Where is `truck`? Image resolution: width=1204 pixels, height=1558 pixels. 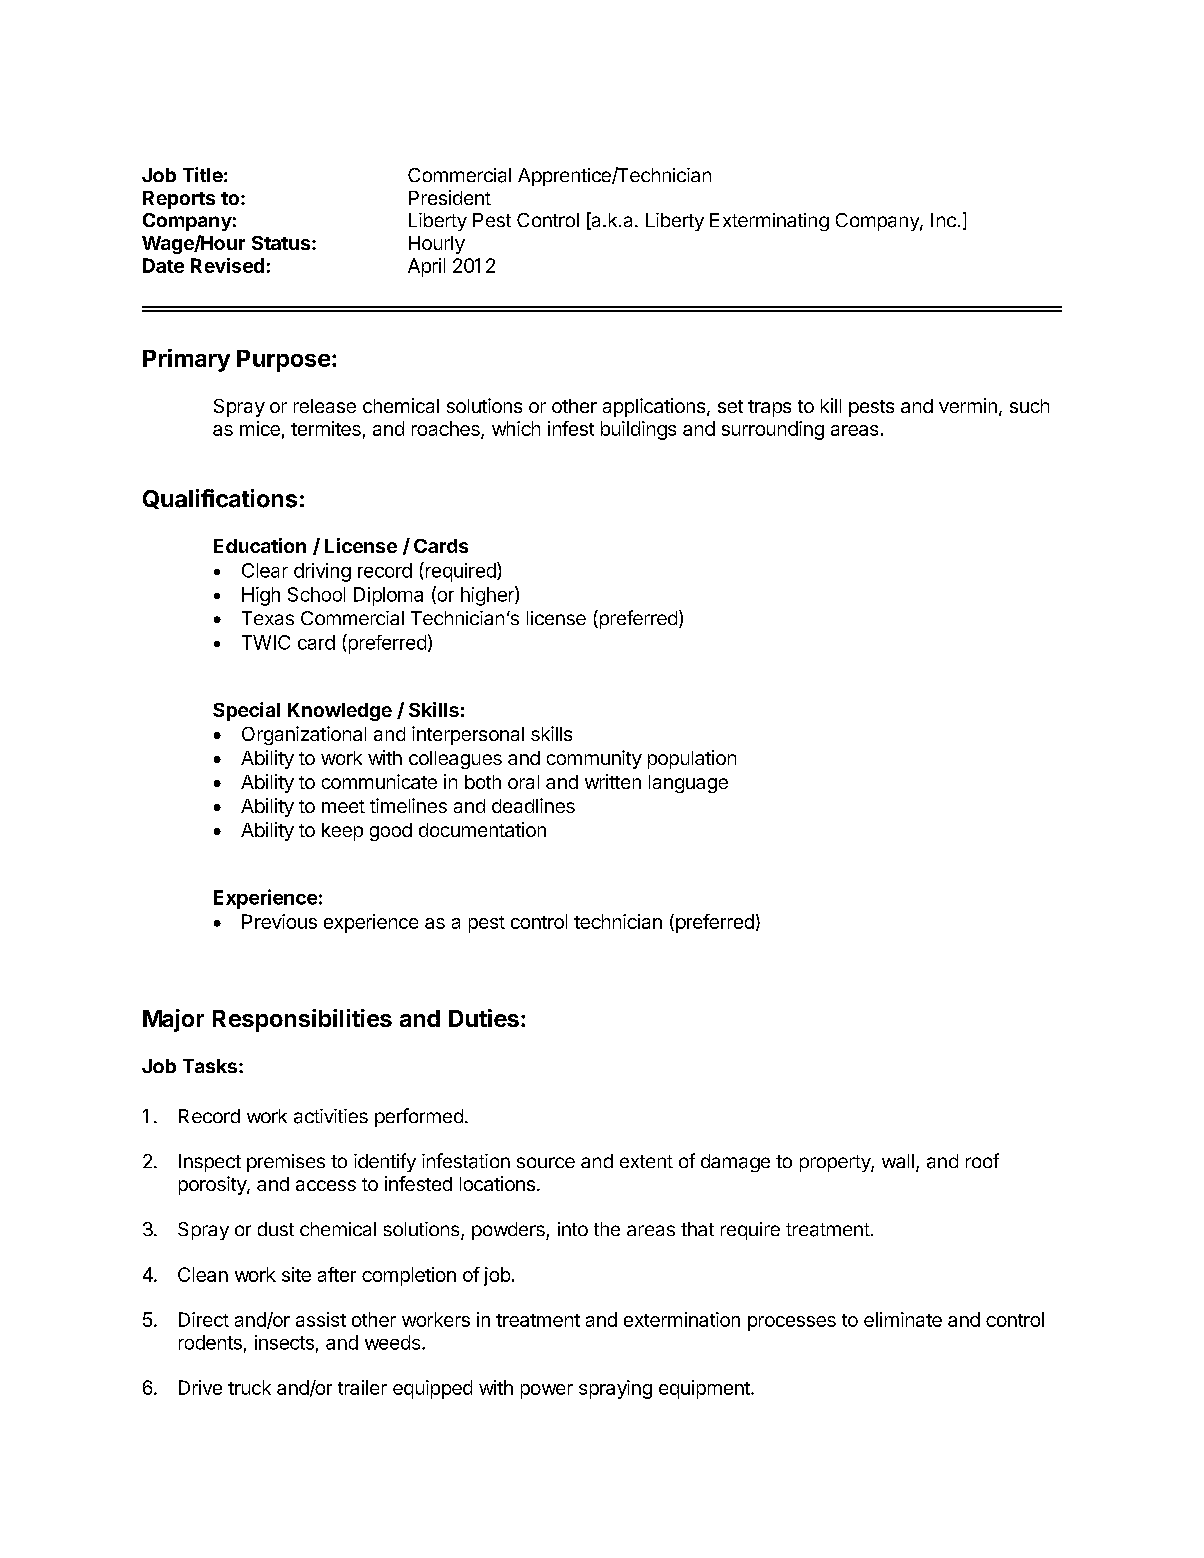
truck is located at coordinates (249, 1387).
